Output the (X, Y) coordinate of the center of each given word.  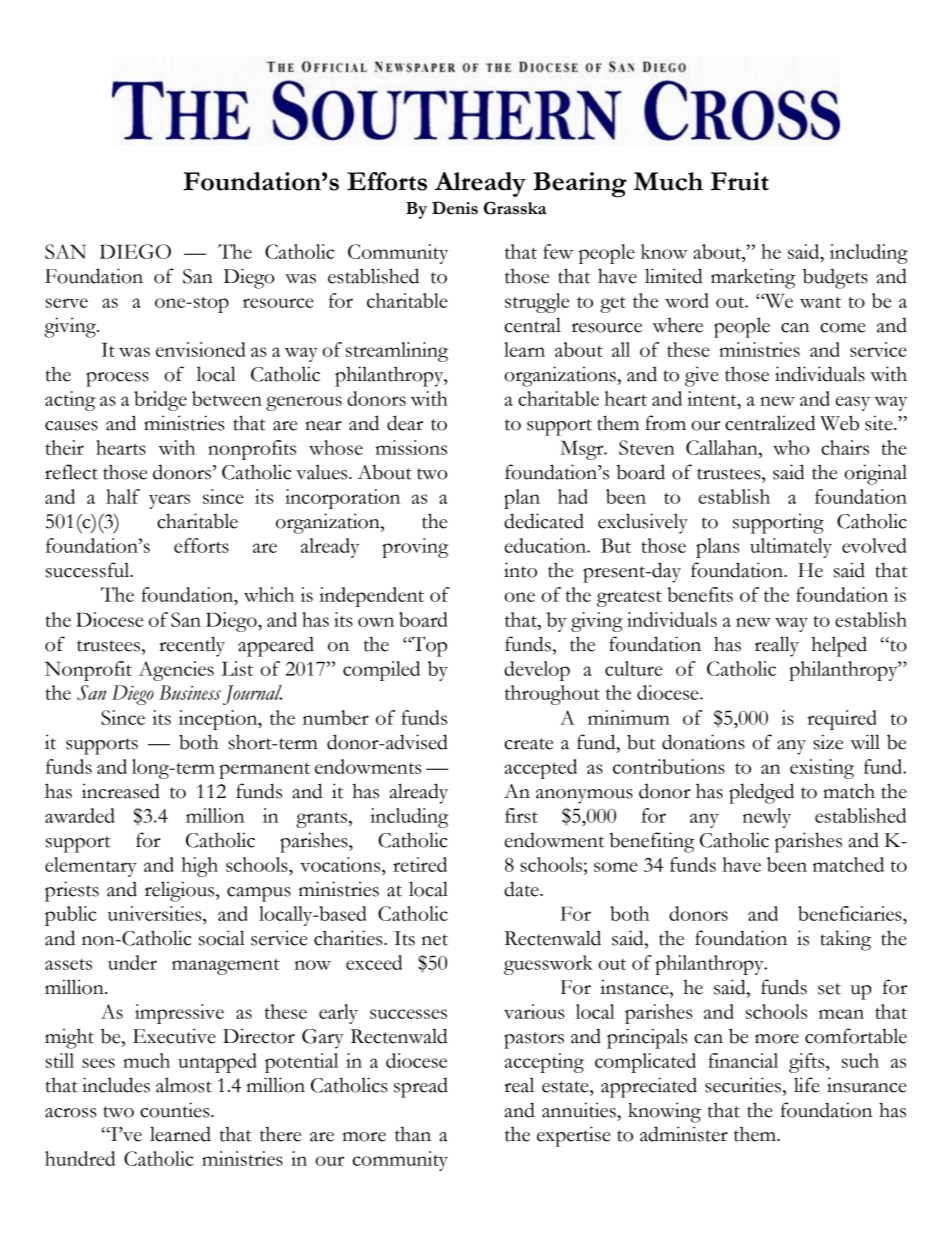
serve (67, 303)
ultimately (791, 548)
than (413, 1134)
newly (767, 818)
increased (121, 791)
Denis (455, 208)
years (169, 501)
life (807, 1085)
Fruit (740, 181)
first (521, 815)
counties (176, 1110)
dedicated (544, 521)
